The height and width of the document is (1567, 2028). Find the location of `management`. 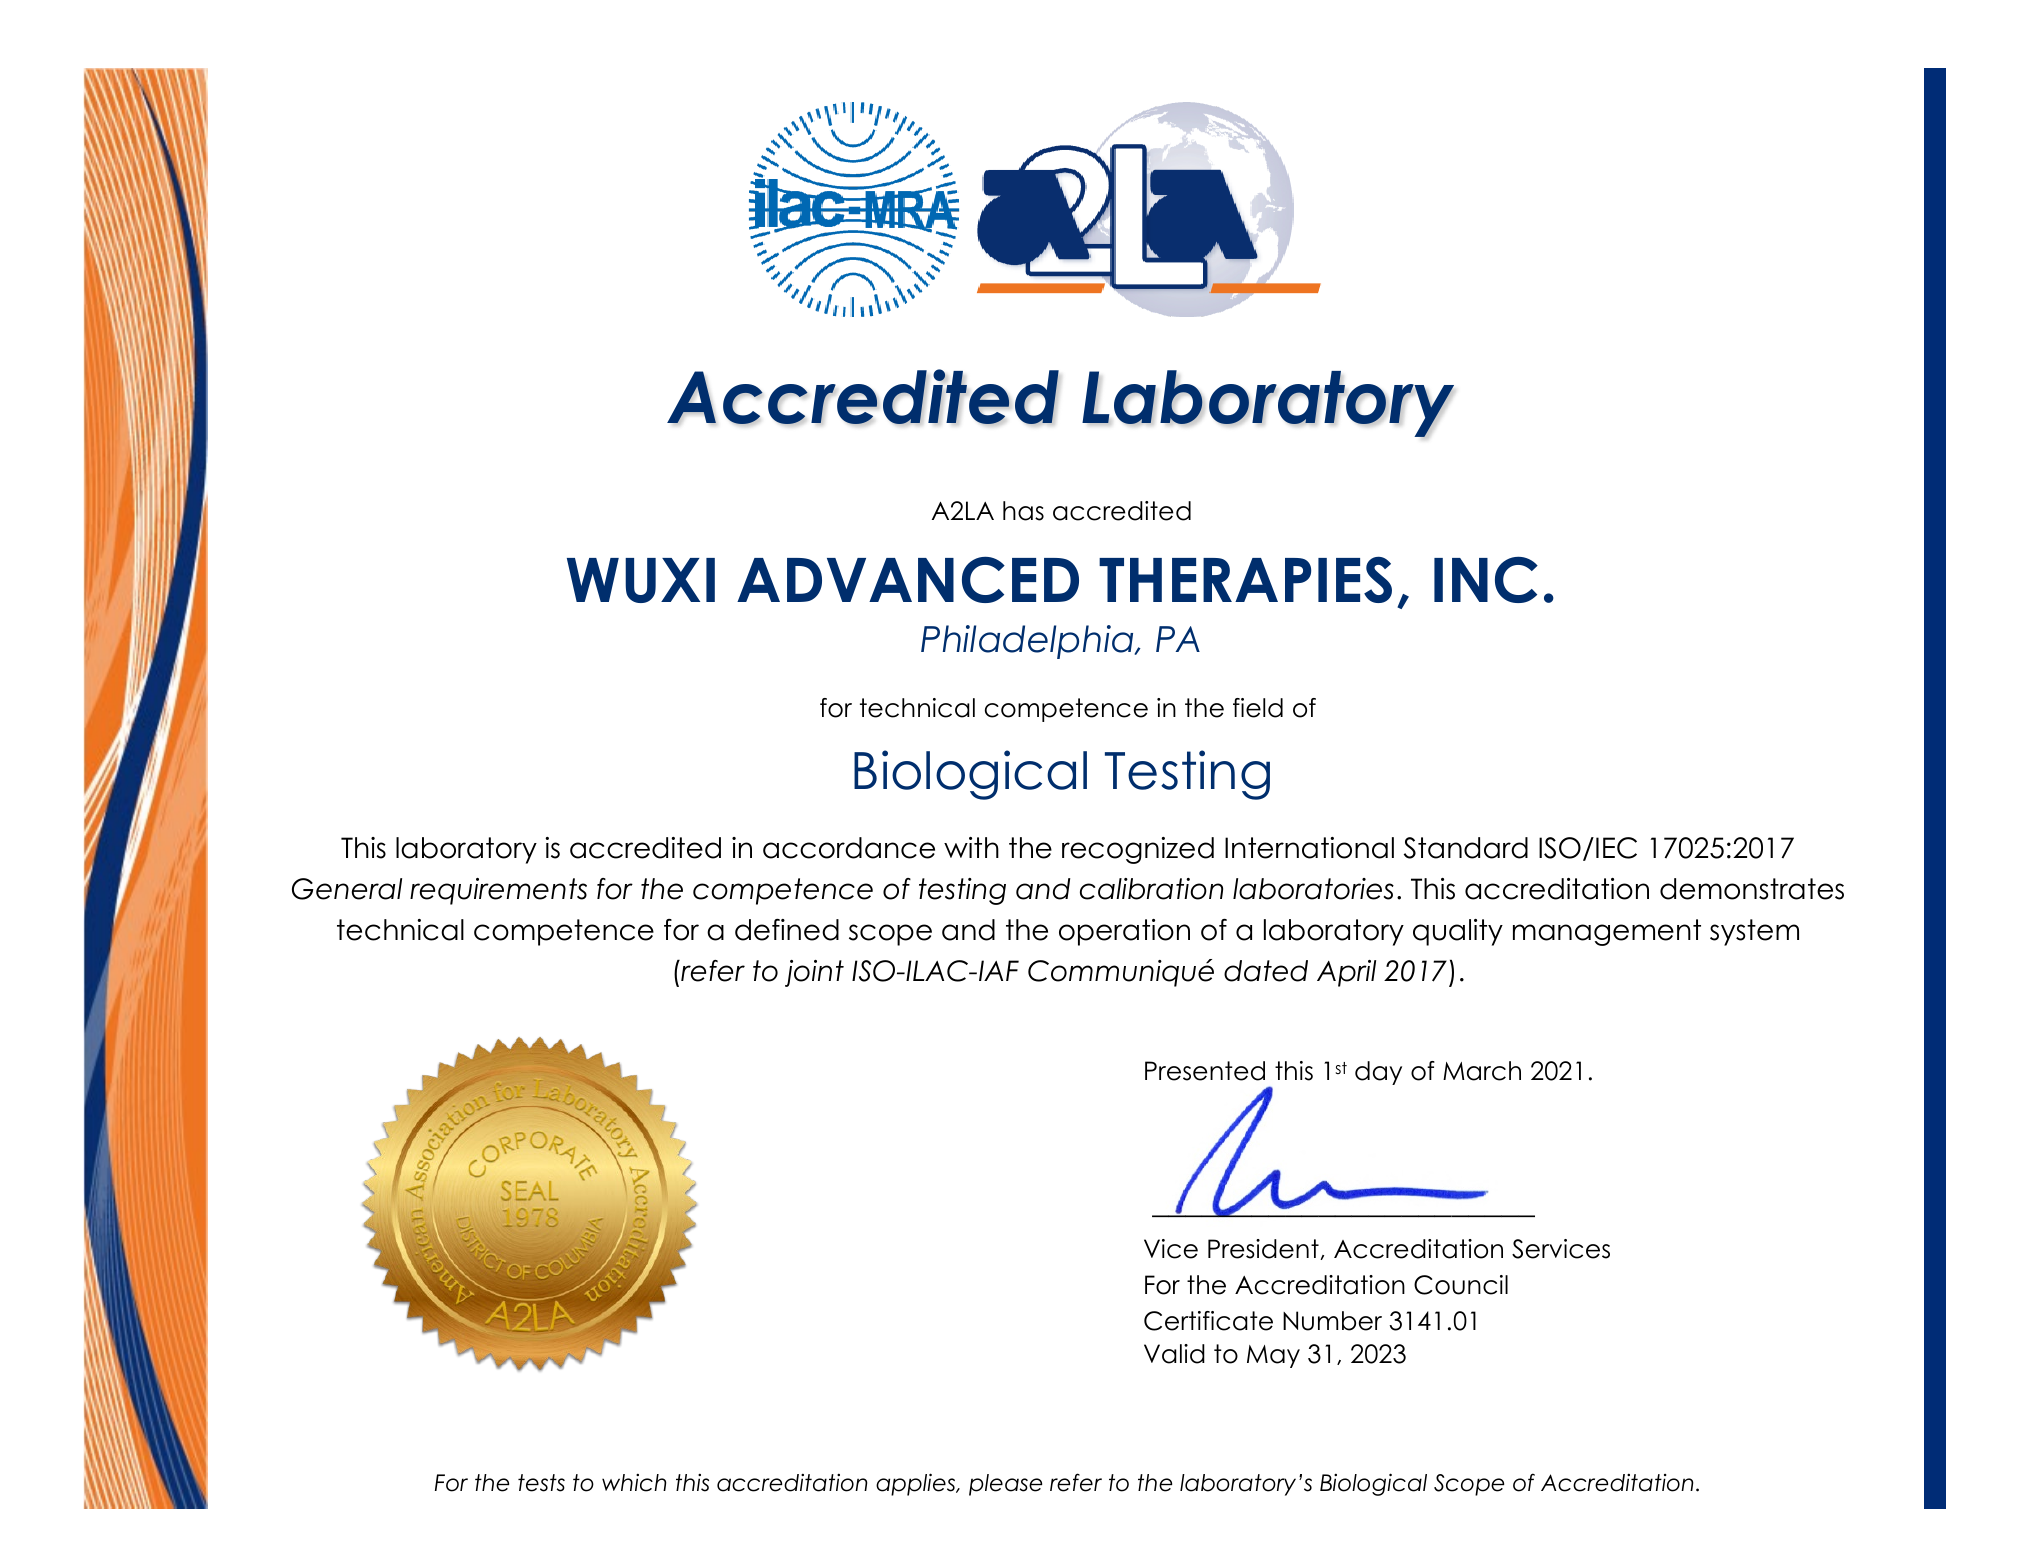

management is located at coordinates (1607, 932).
